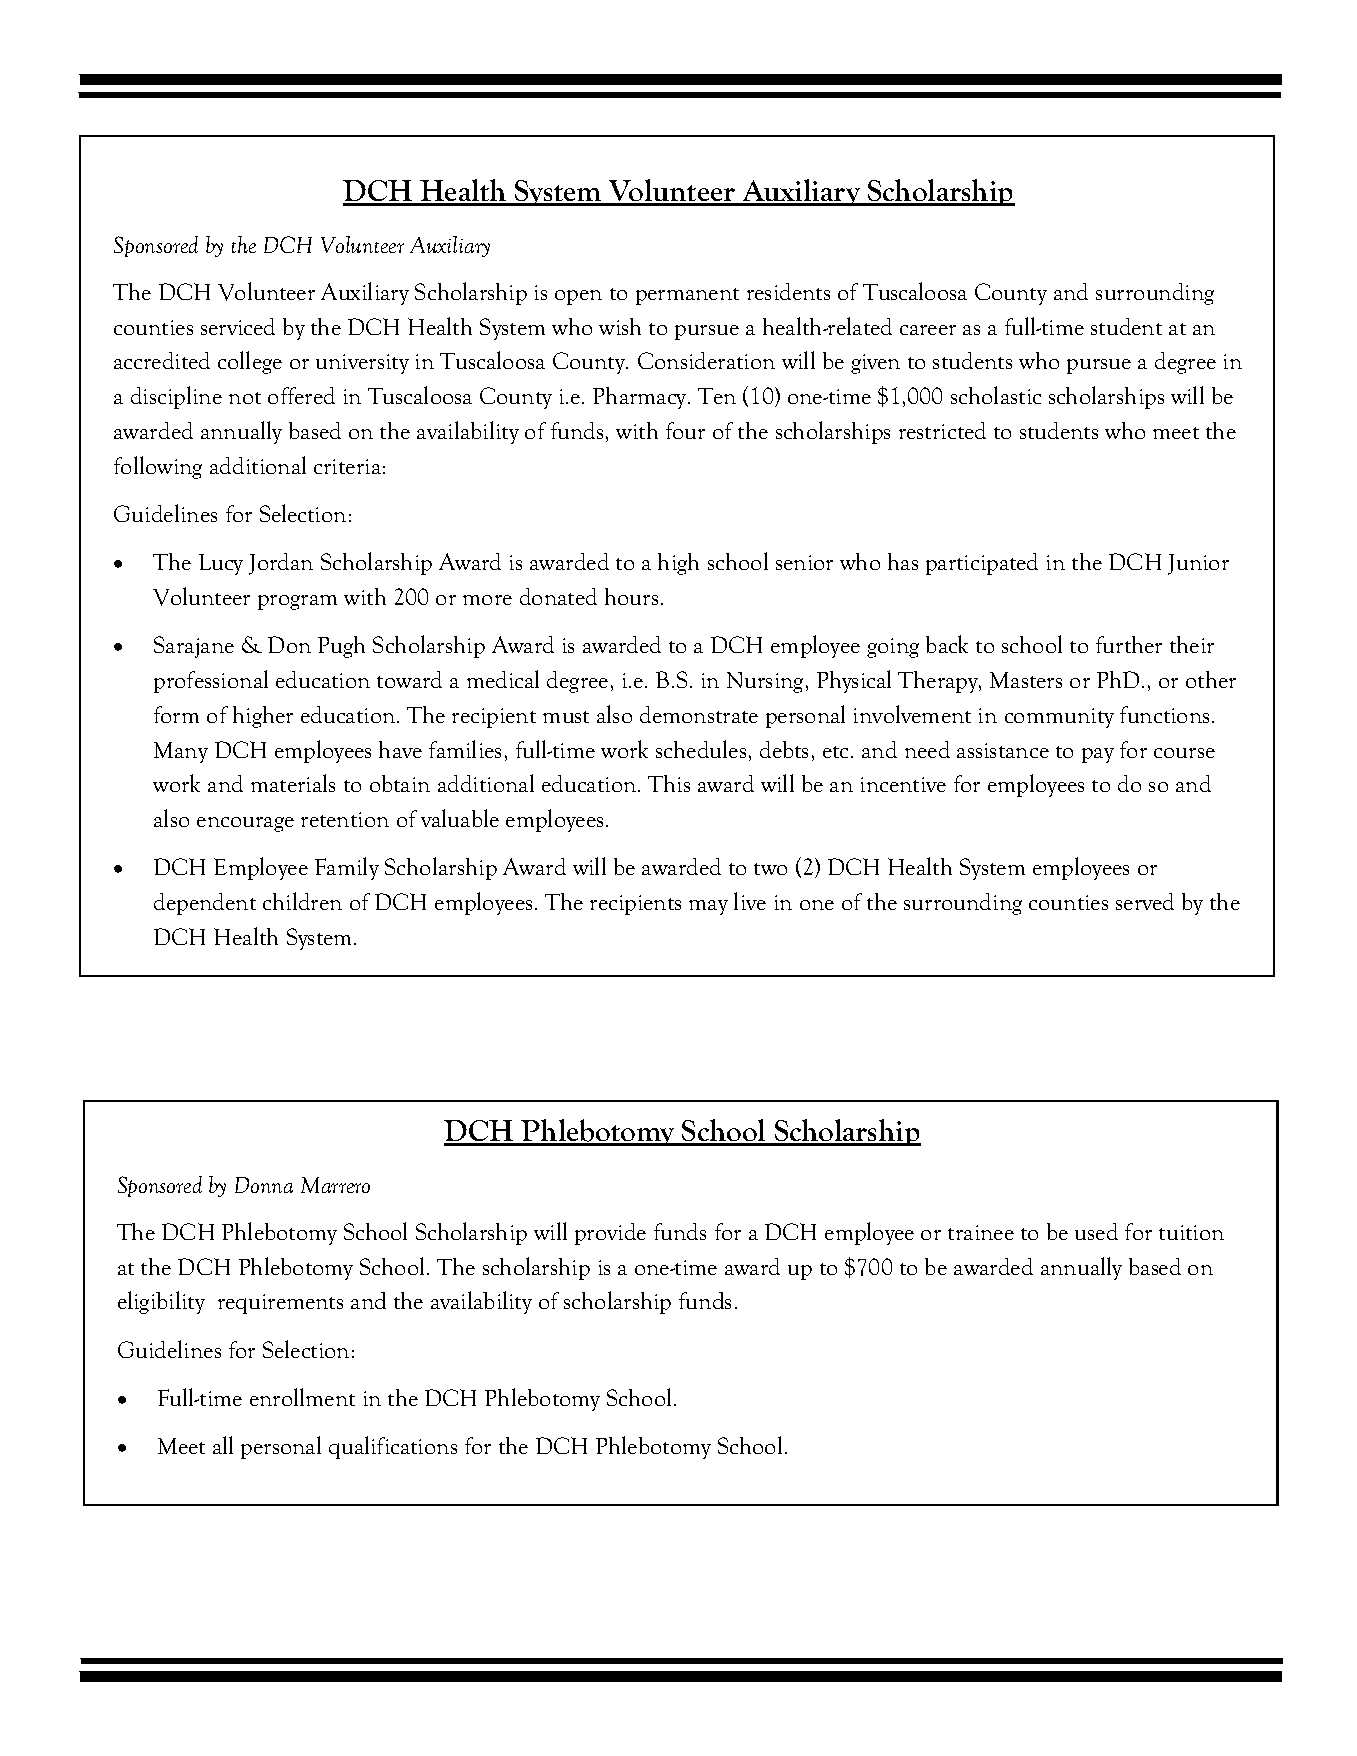 Image resolution: width=1357 pixels, height=1756 pixels. Describe the element at coordinates (1098, 755) in the page. I see `pay` at that location.
